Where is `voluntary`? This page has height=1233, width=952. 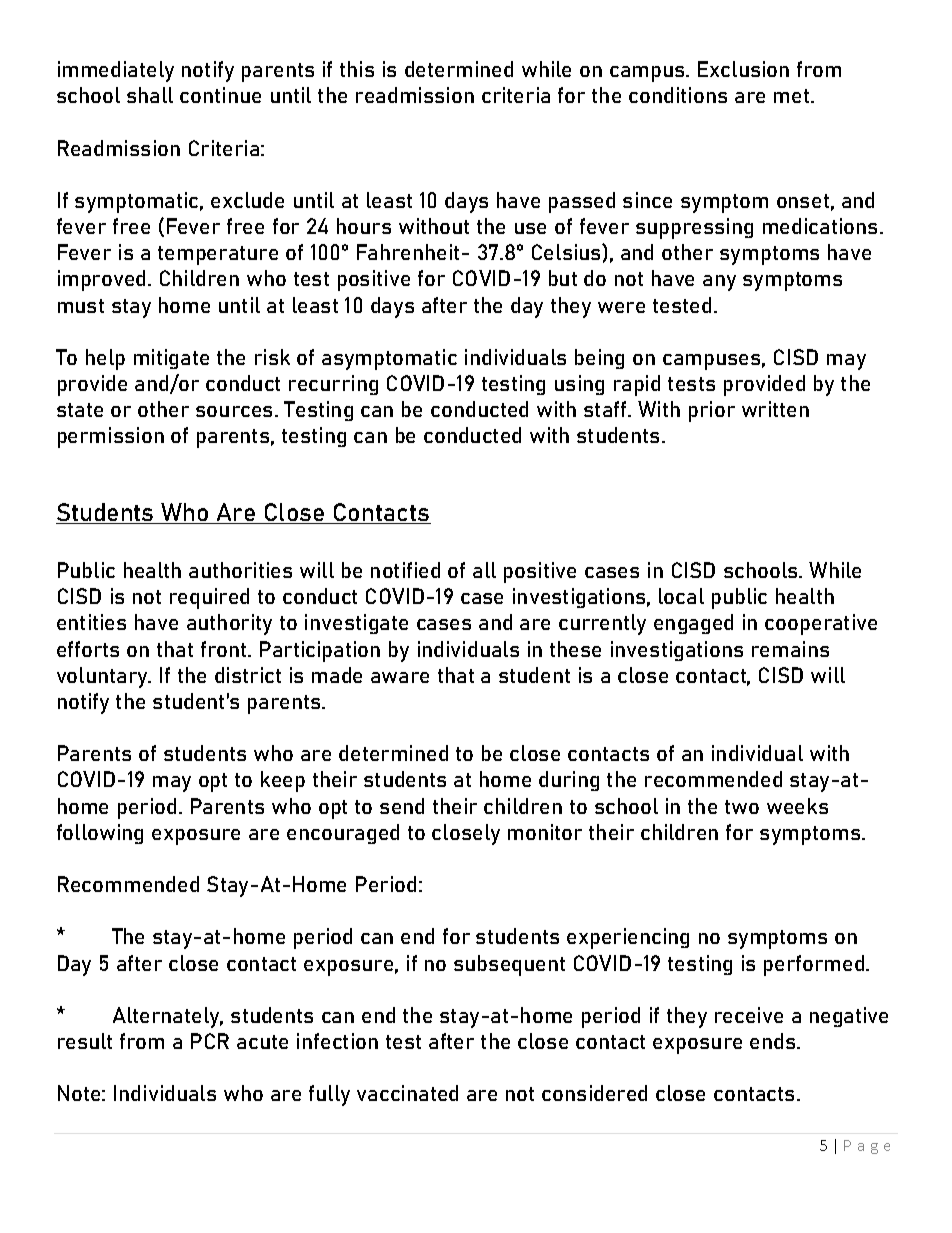 voluntary is located at coordinates (103, 677).
